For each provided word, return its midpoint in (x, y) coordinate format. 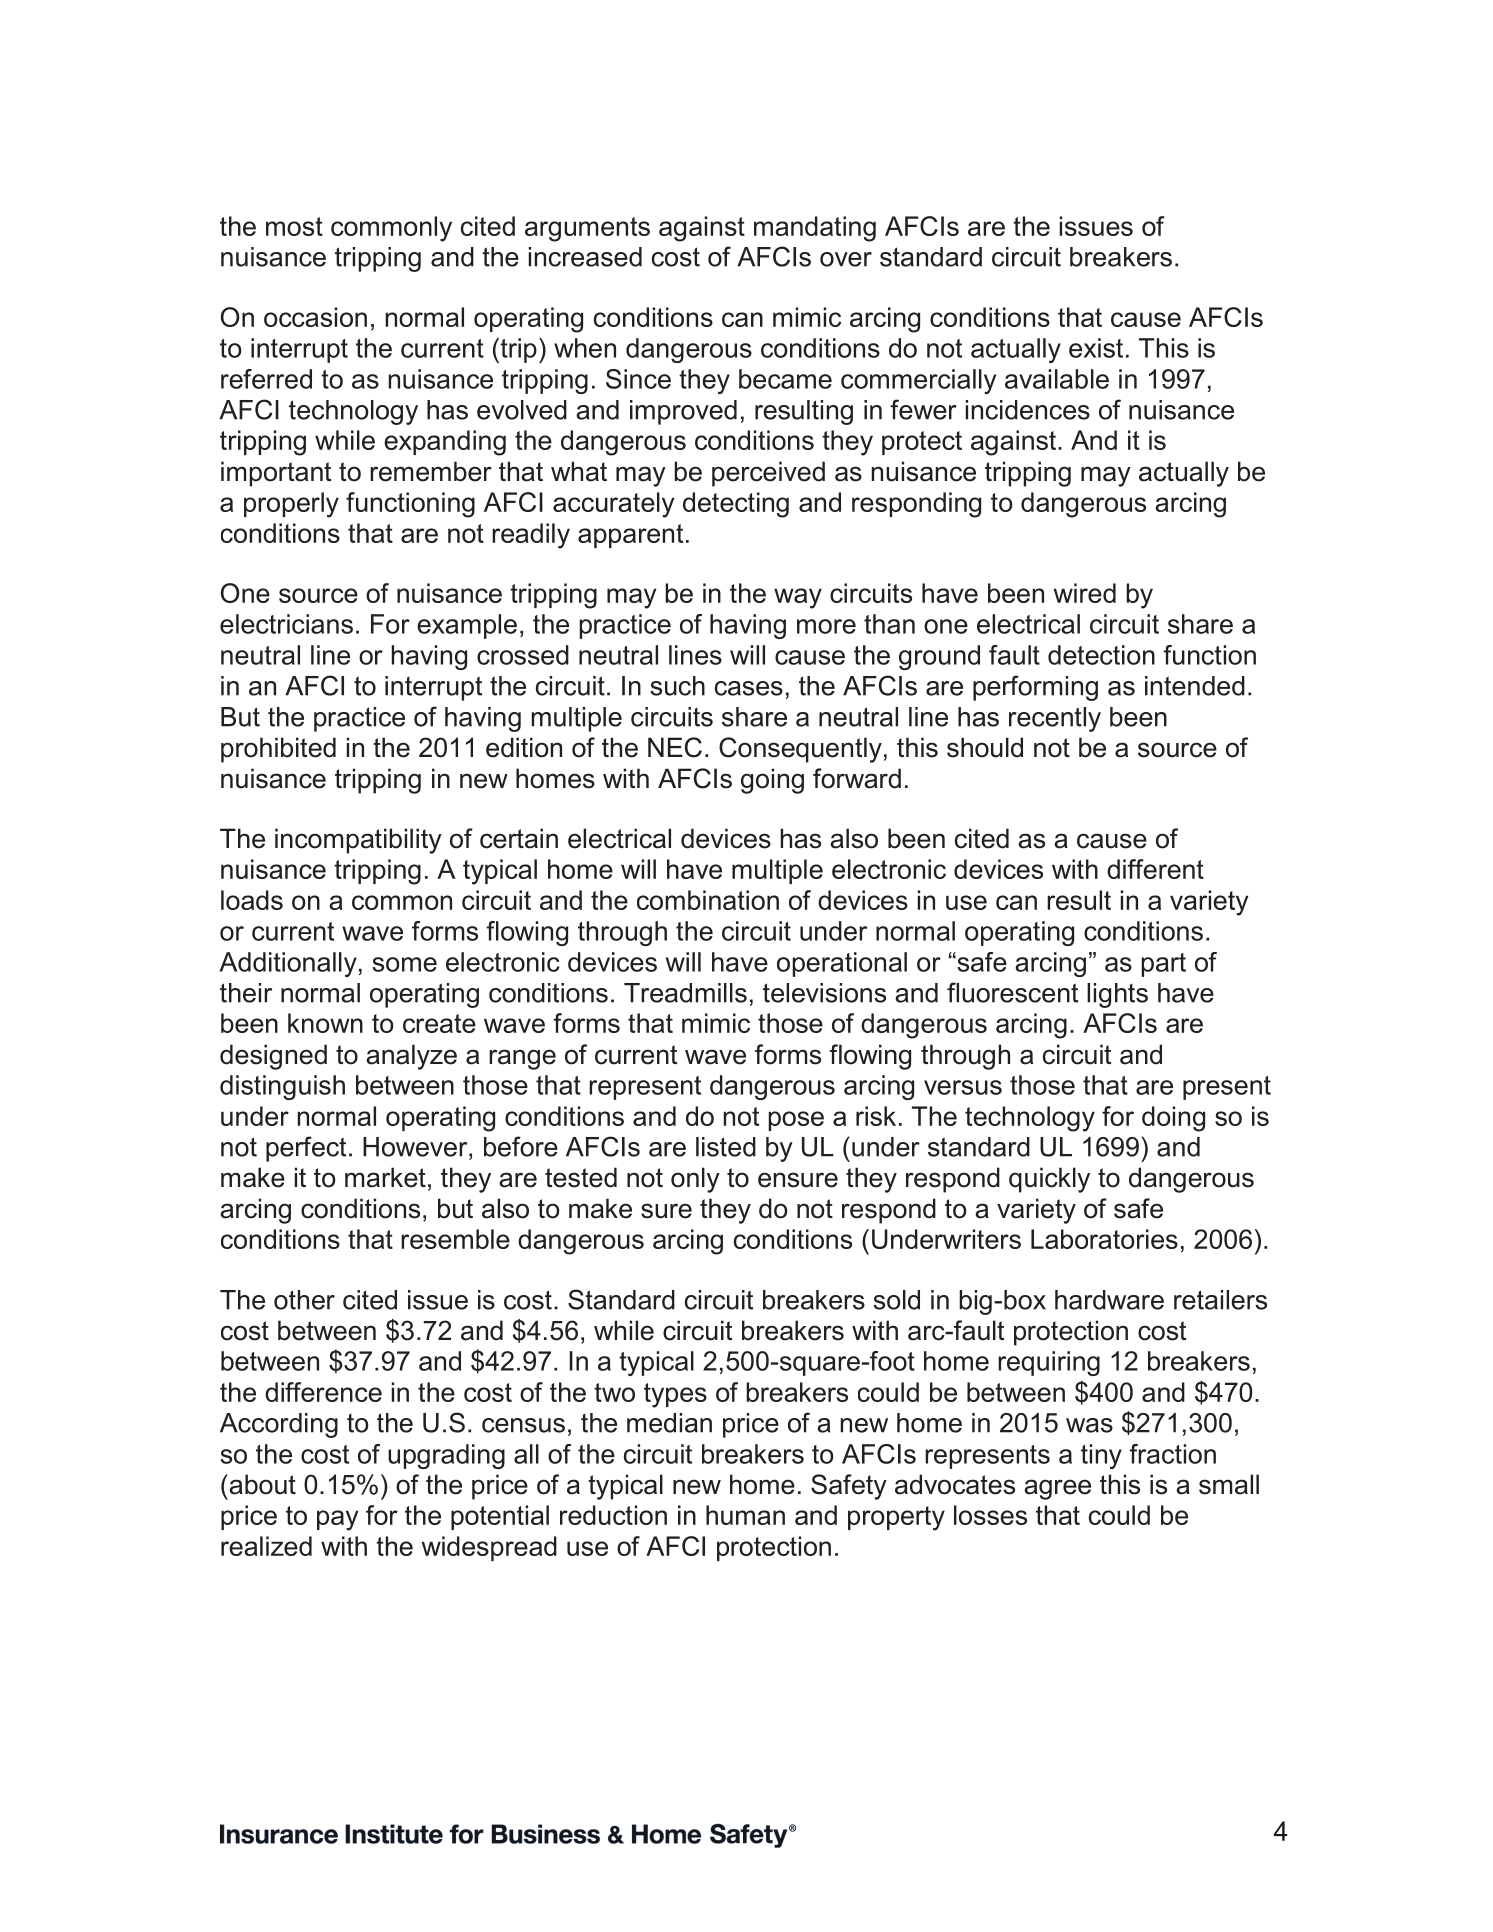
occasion (315, 317)
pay (337, 1520)
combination (708, 900)
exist (1096, 348)
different (1155, 869)
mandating (815, 229)
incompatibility (358, 841)
